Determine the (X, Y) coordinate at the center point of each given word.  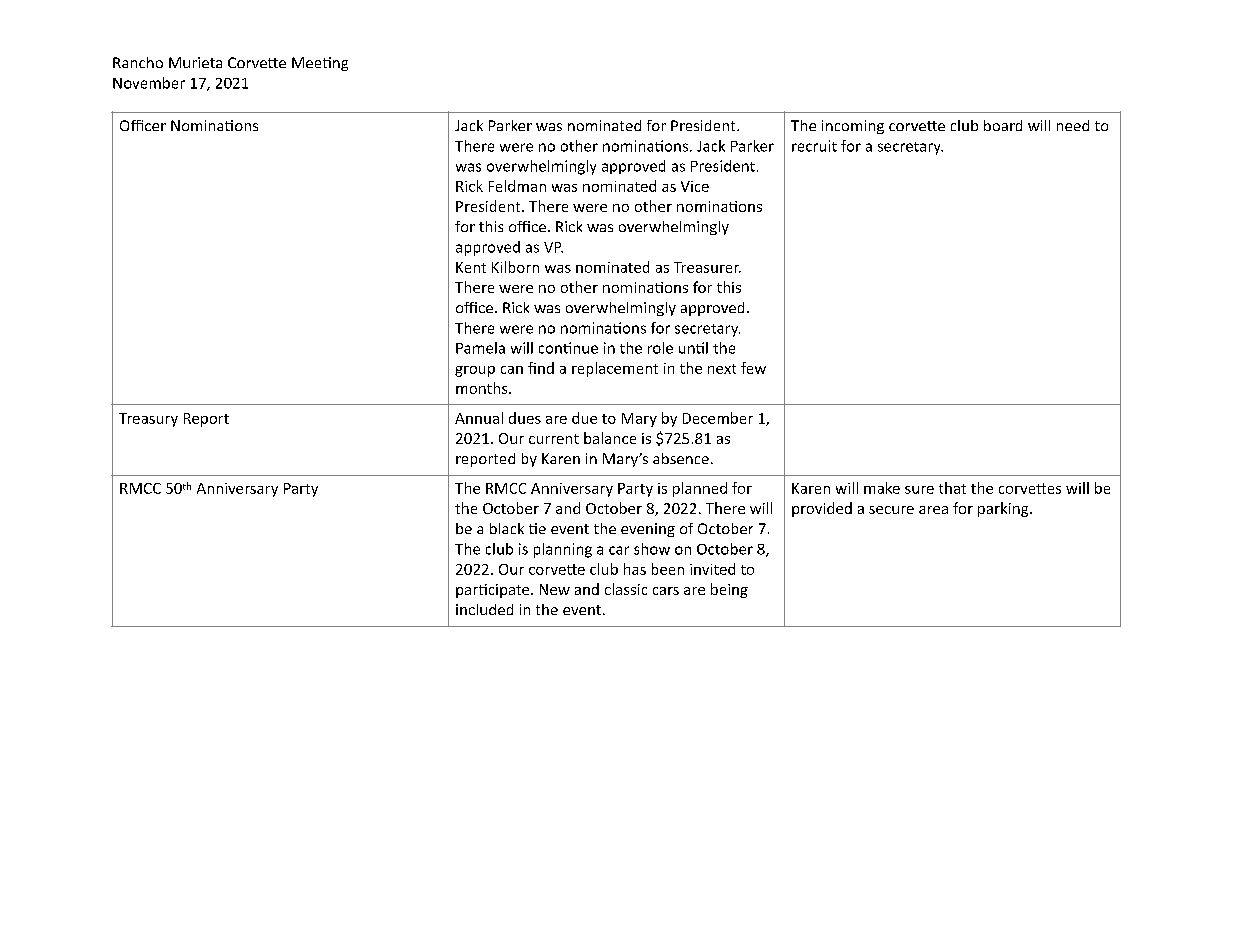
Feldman (517, 186)
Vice (695, 186)
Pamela (480, 348)
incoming (853, 127)
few (753, 368)
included (484, 609)
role (660, 348)
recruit (814, 146)
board (1003, 125)
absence (681, 458)
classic (626, 589)
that (952, 488)
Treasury (148, 420)
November (149, 83)
